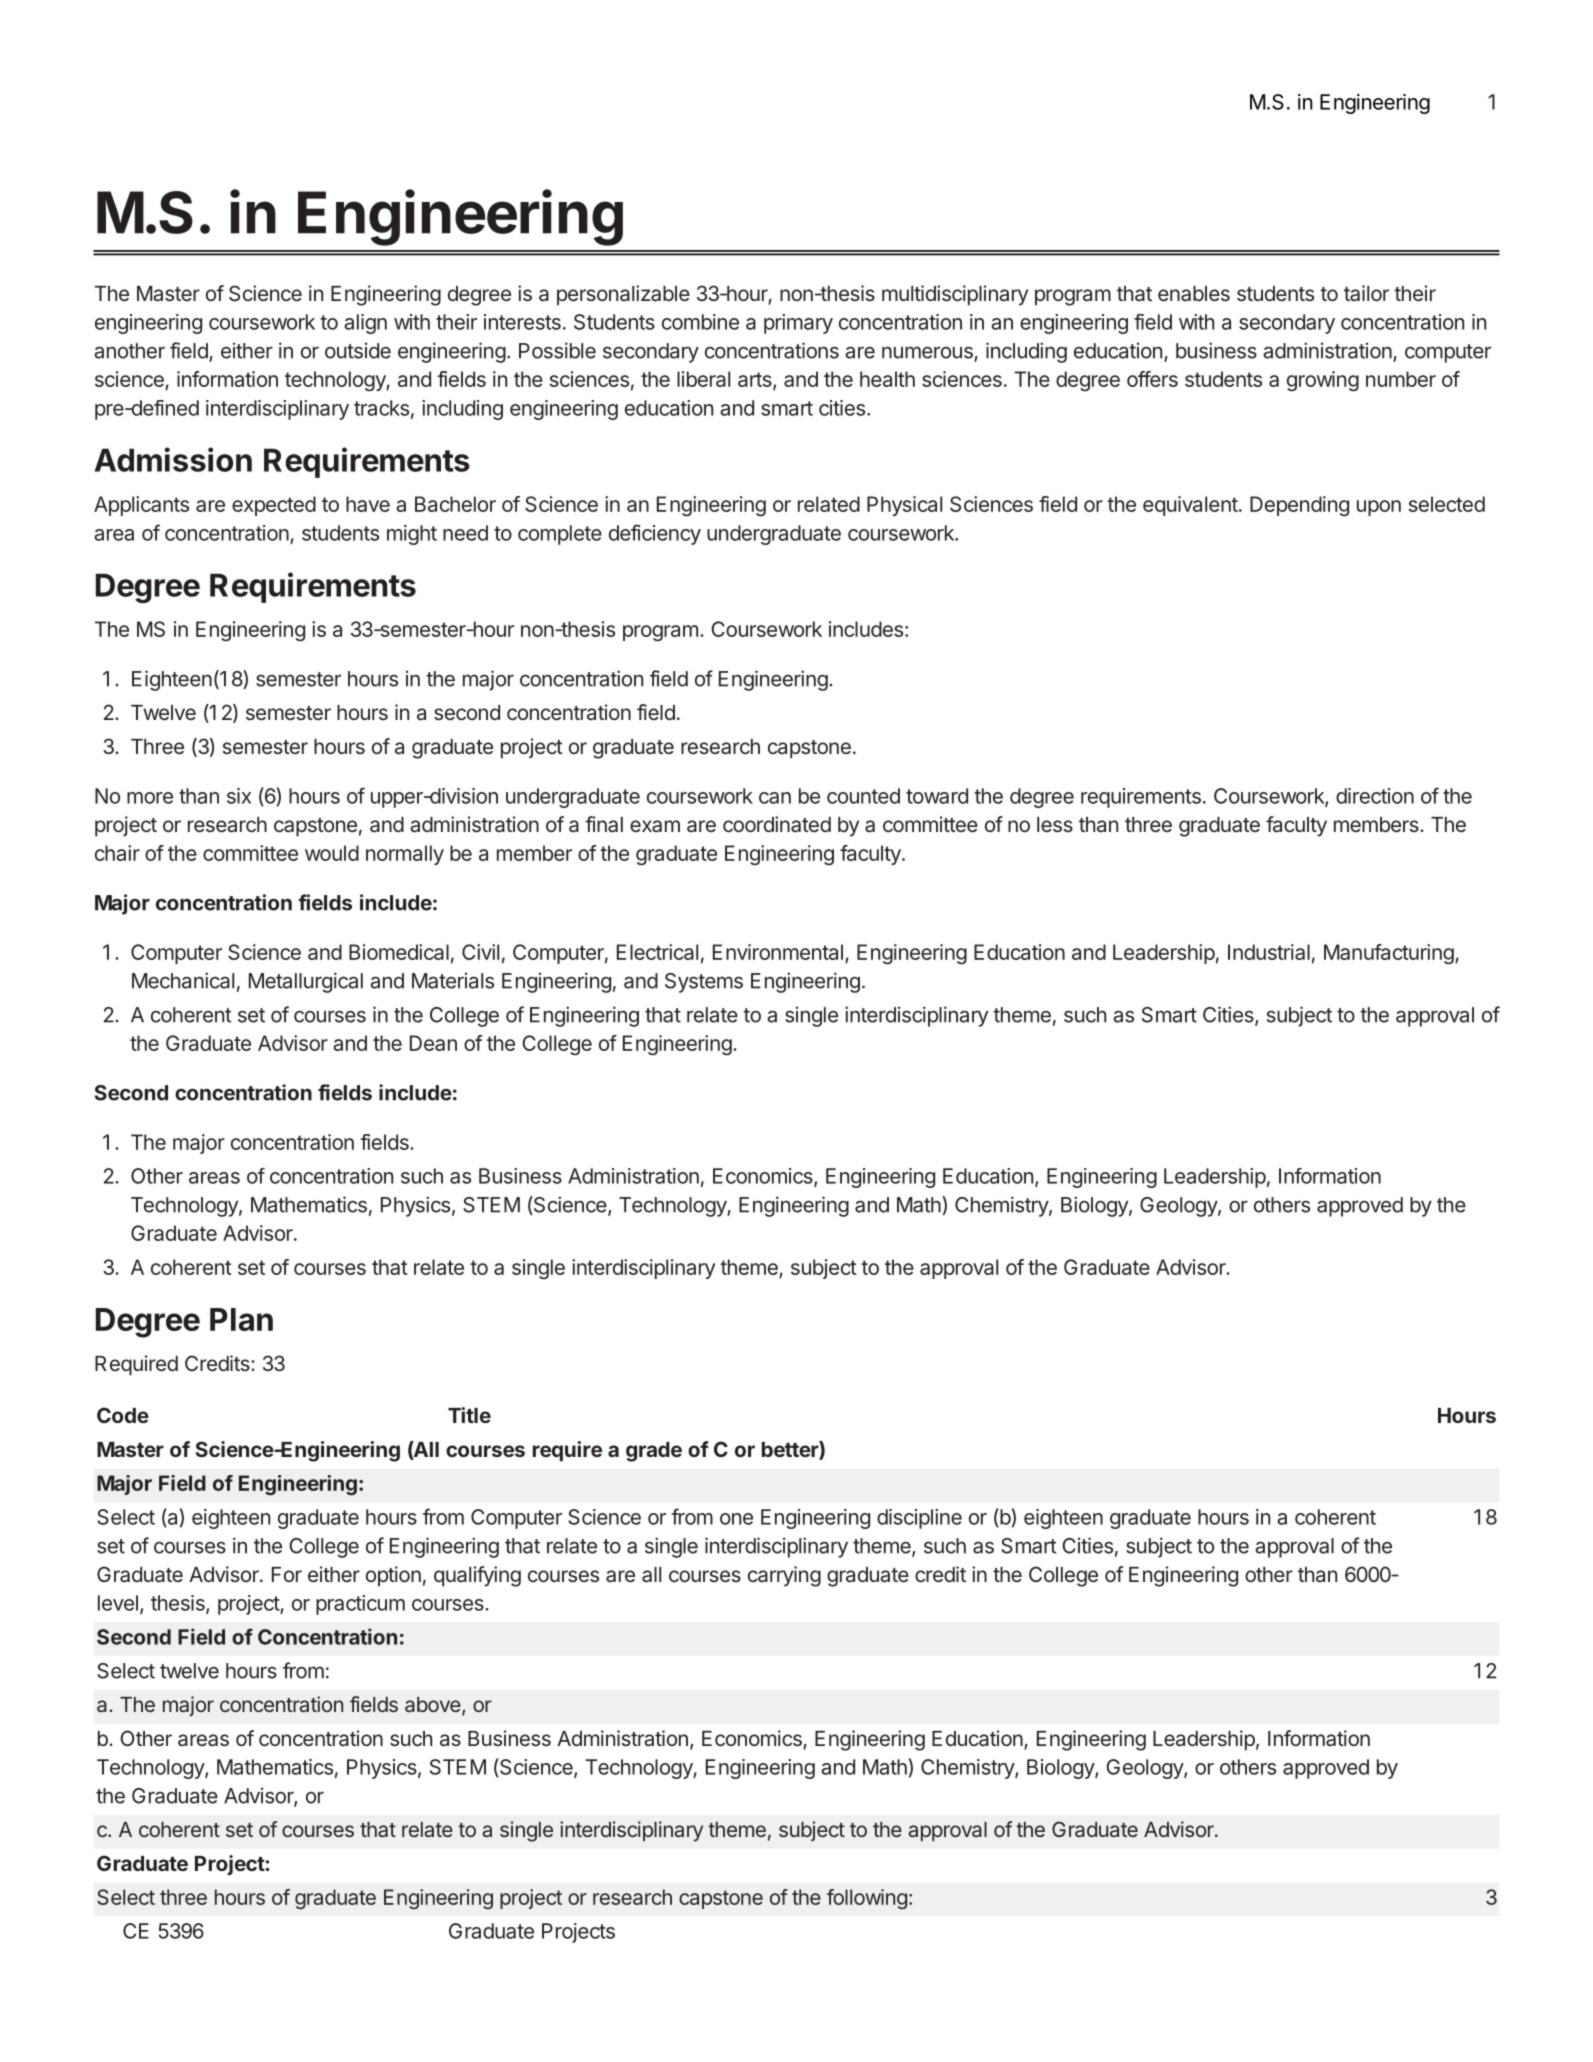  What do you see at coordinates (1194, 294) in the page?
I see `enables` at bounding box center [1194, 294].
